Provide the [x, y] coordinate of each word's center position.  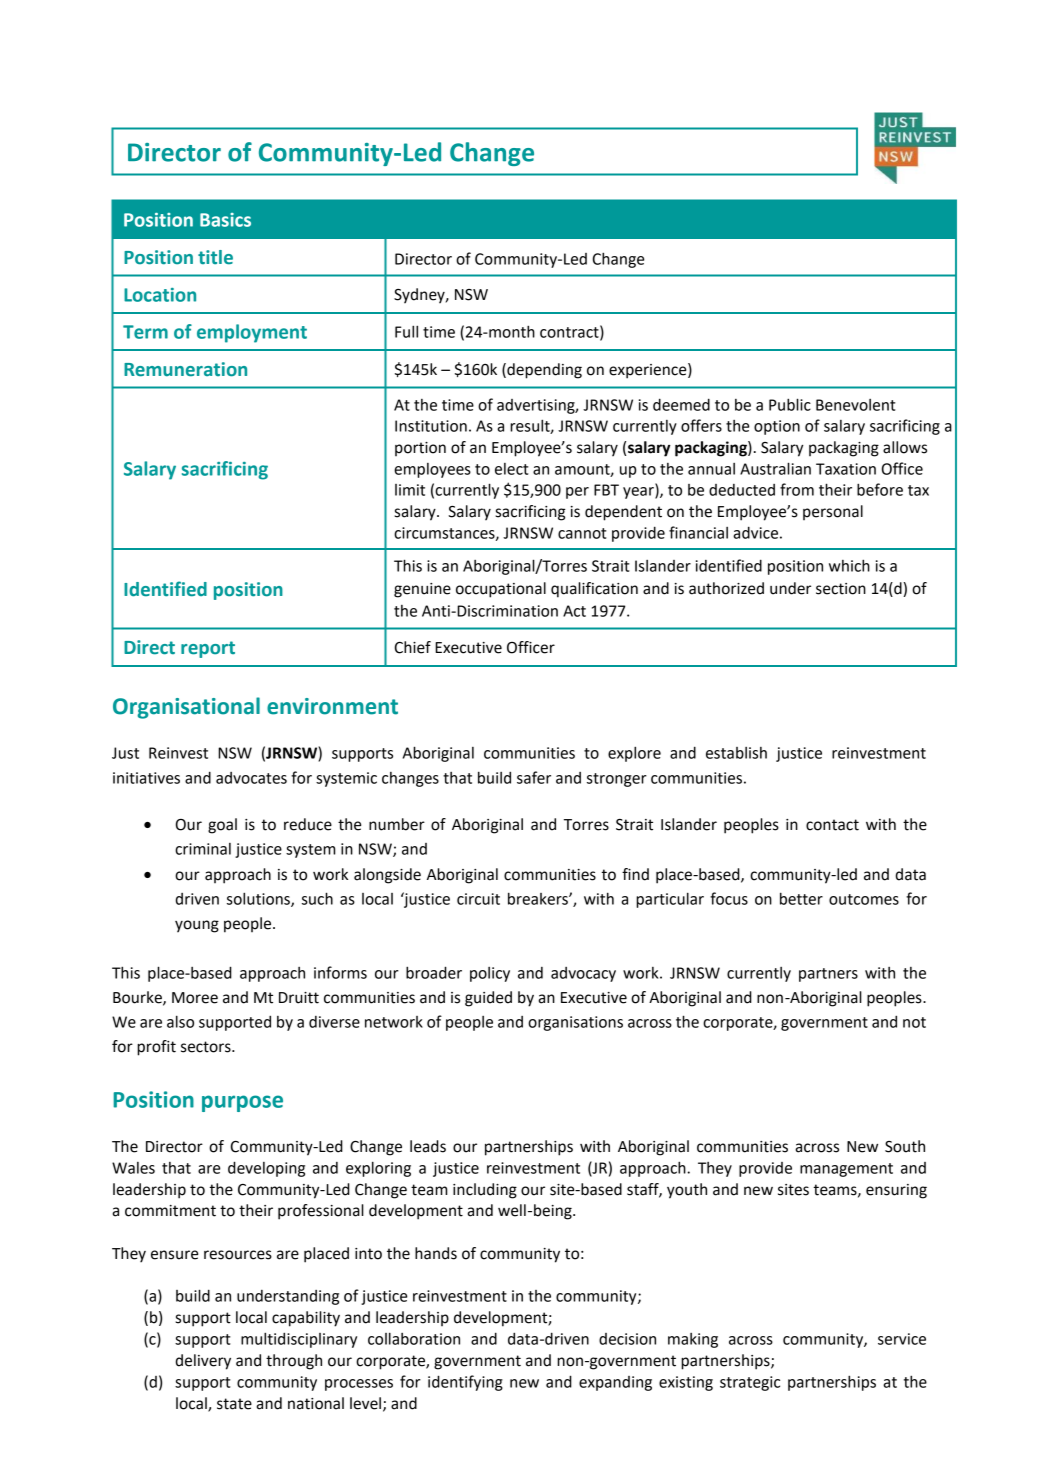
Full [406, 331]
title [215, 257]
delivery [203, 1362]
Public [790, 404]
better [801, 898]
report [208, 649]
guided [488, 999]
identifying [465, 1383]
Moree [195, 998]
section [841, 589]
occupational [501, 590]
